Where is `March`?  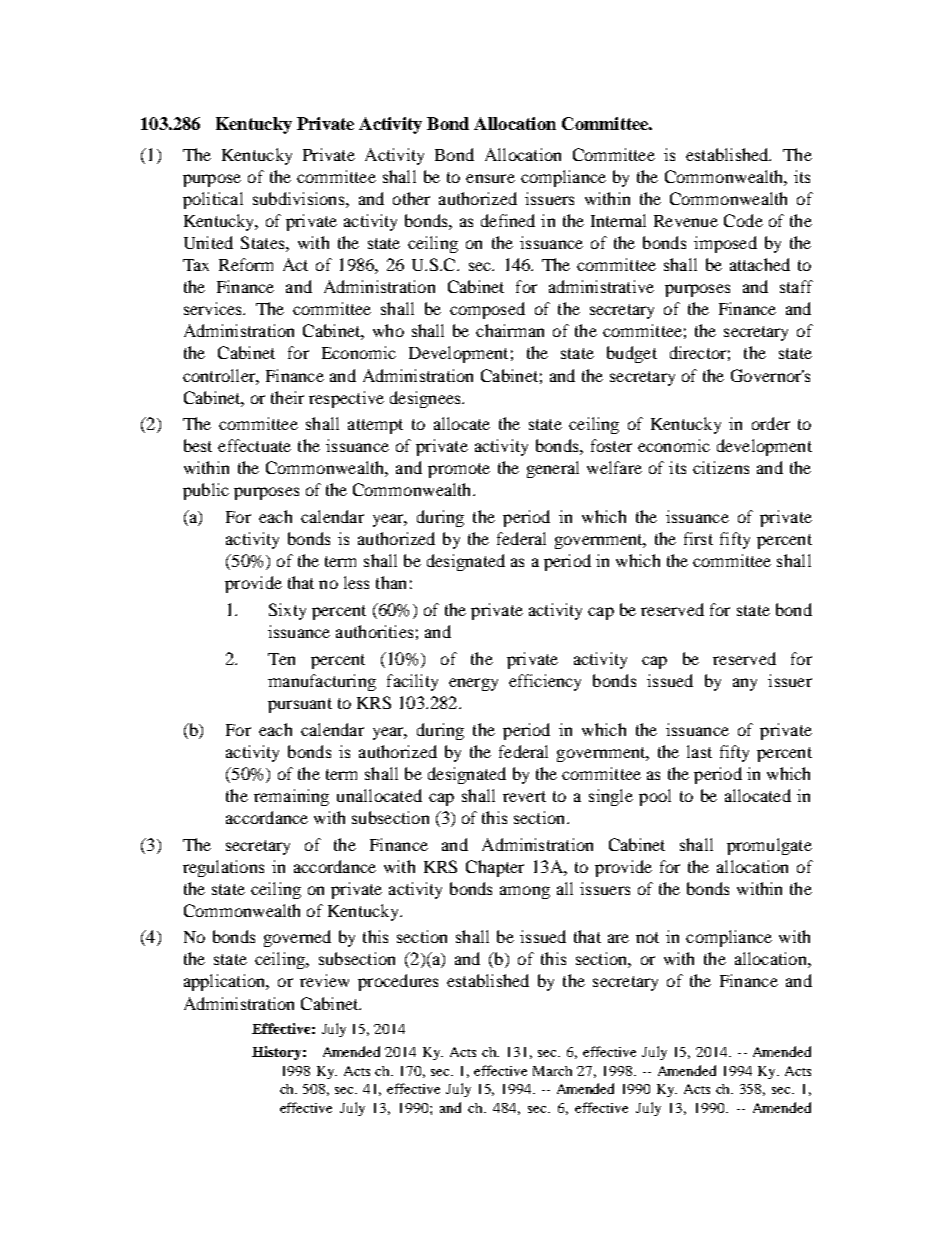 March is located at coordinates (552, 1071).
